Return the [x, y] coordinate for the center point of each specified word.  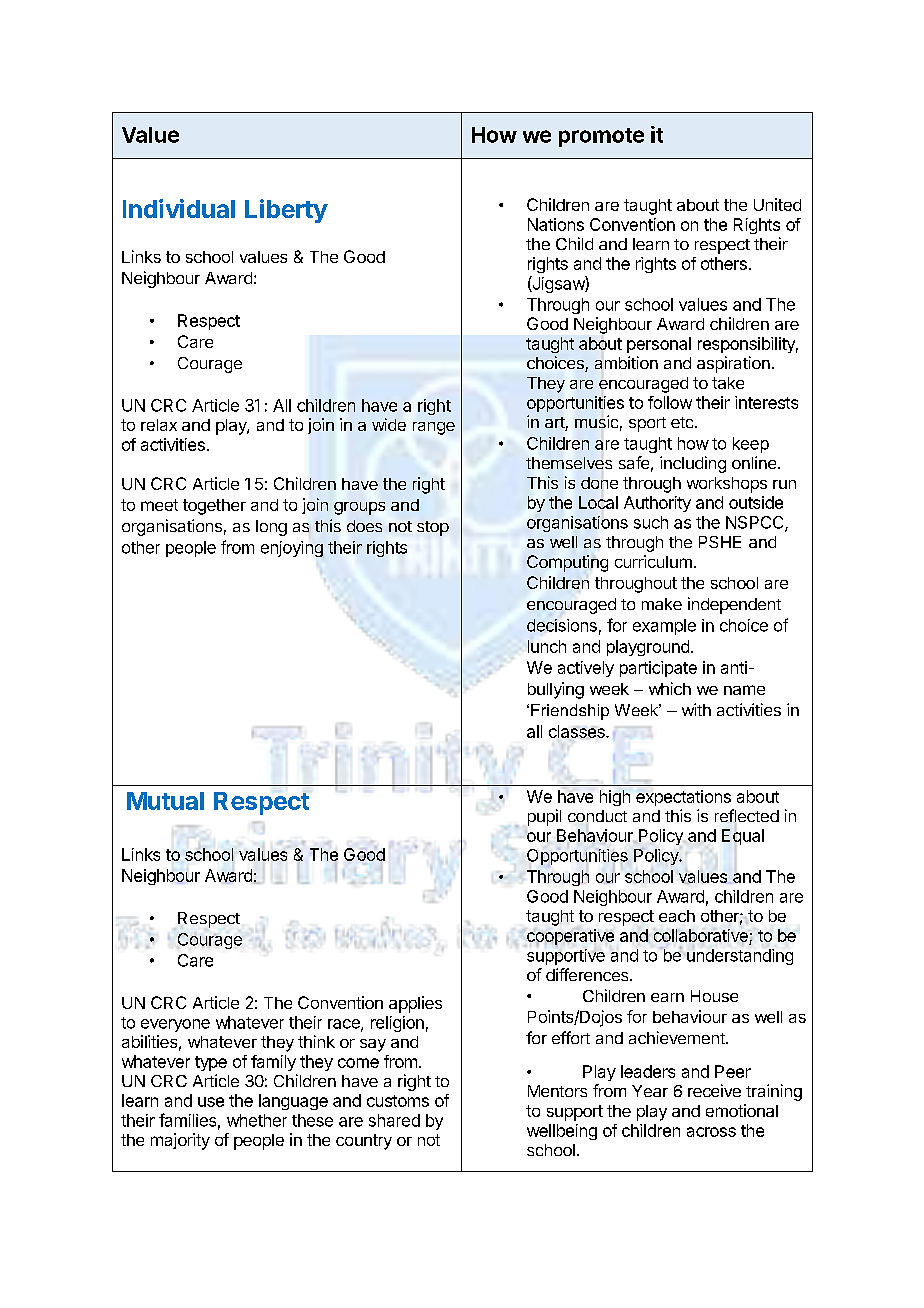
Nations [556, 224]
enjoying [292, 549]
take [728, 383]
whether [257, 1120]
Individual [179, 208]
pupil [544, 817]
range [434, 428]
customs [398, 1101]
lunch [547, 646]
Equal [743, 837]
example [664, 627]
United [777, 204]
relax [159, 425]
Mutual [165, 801]
